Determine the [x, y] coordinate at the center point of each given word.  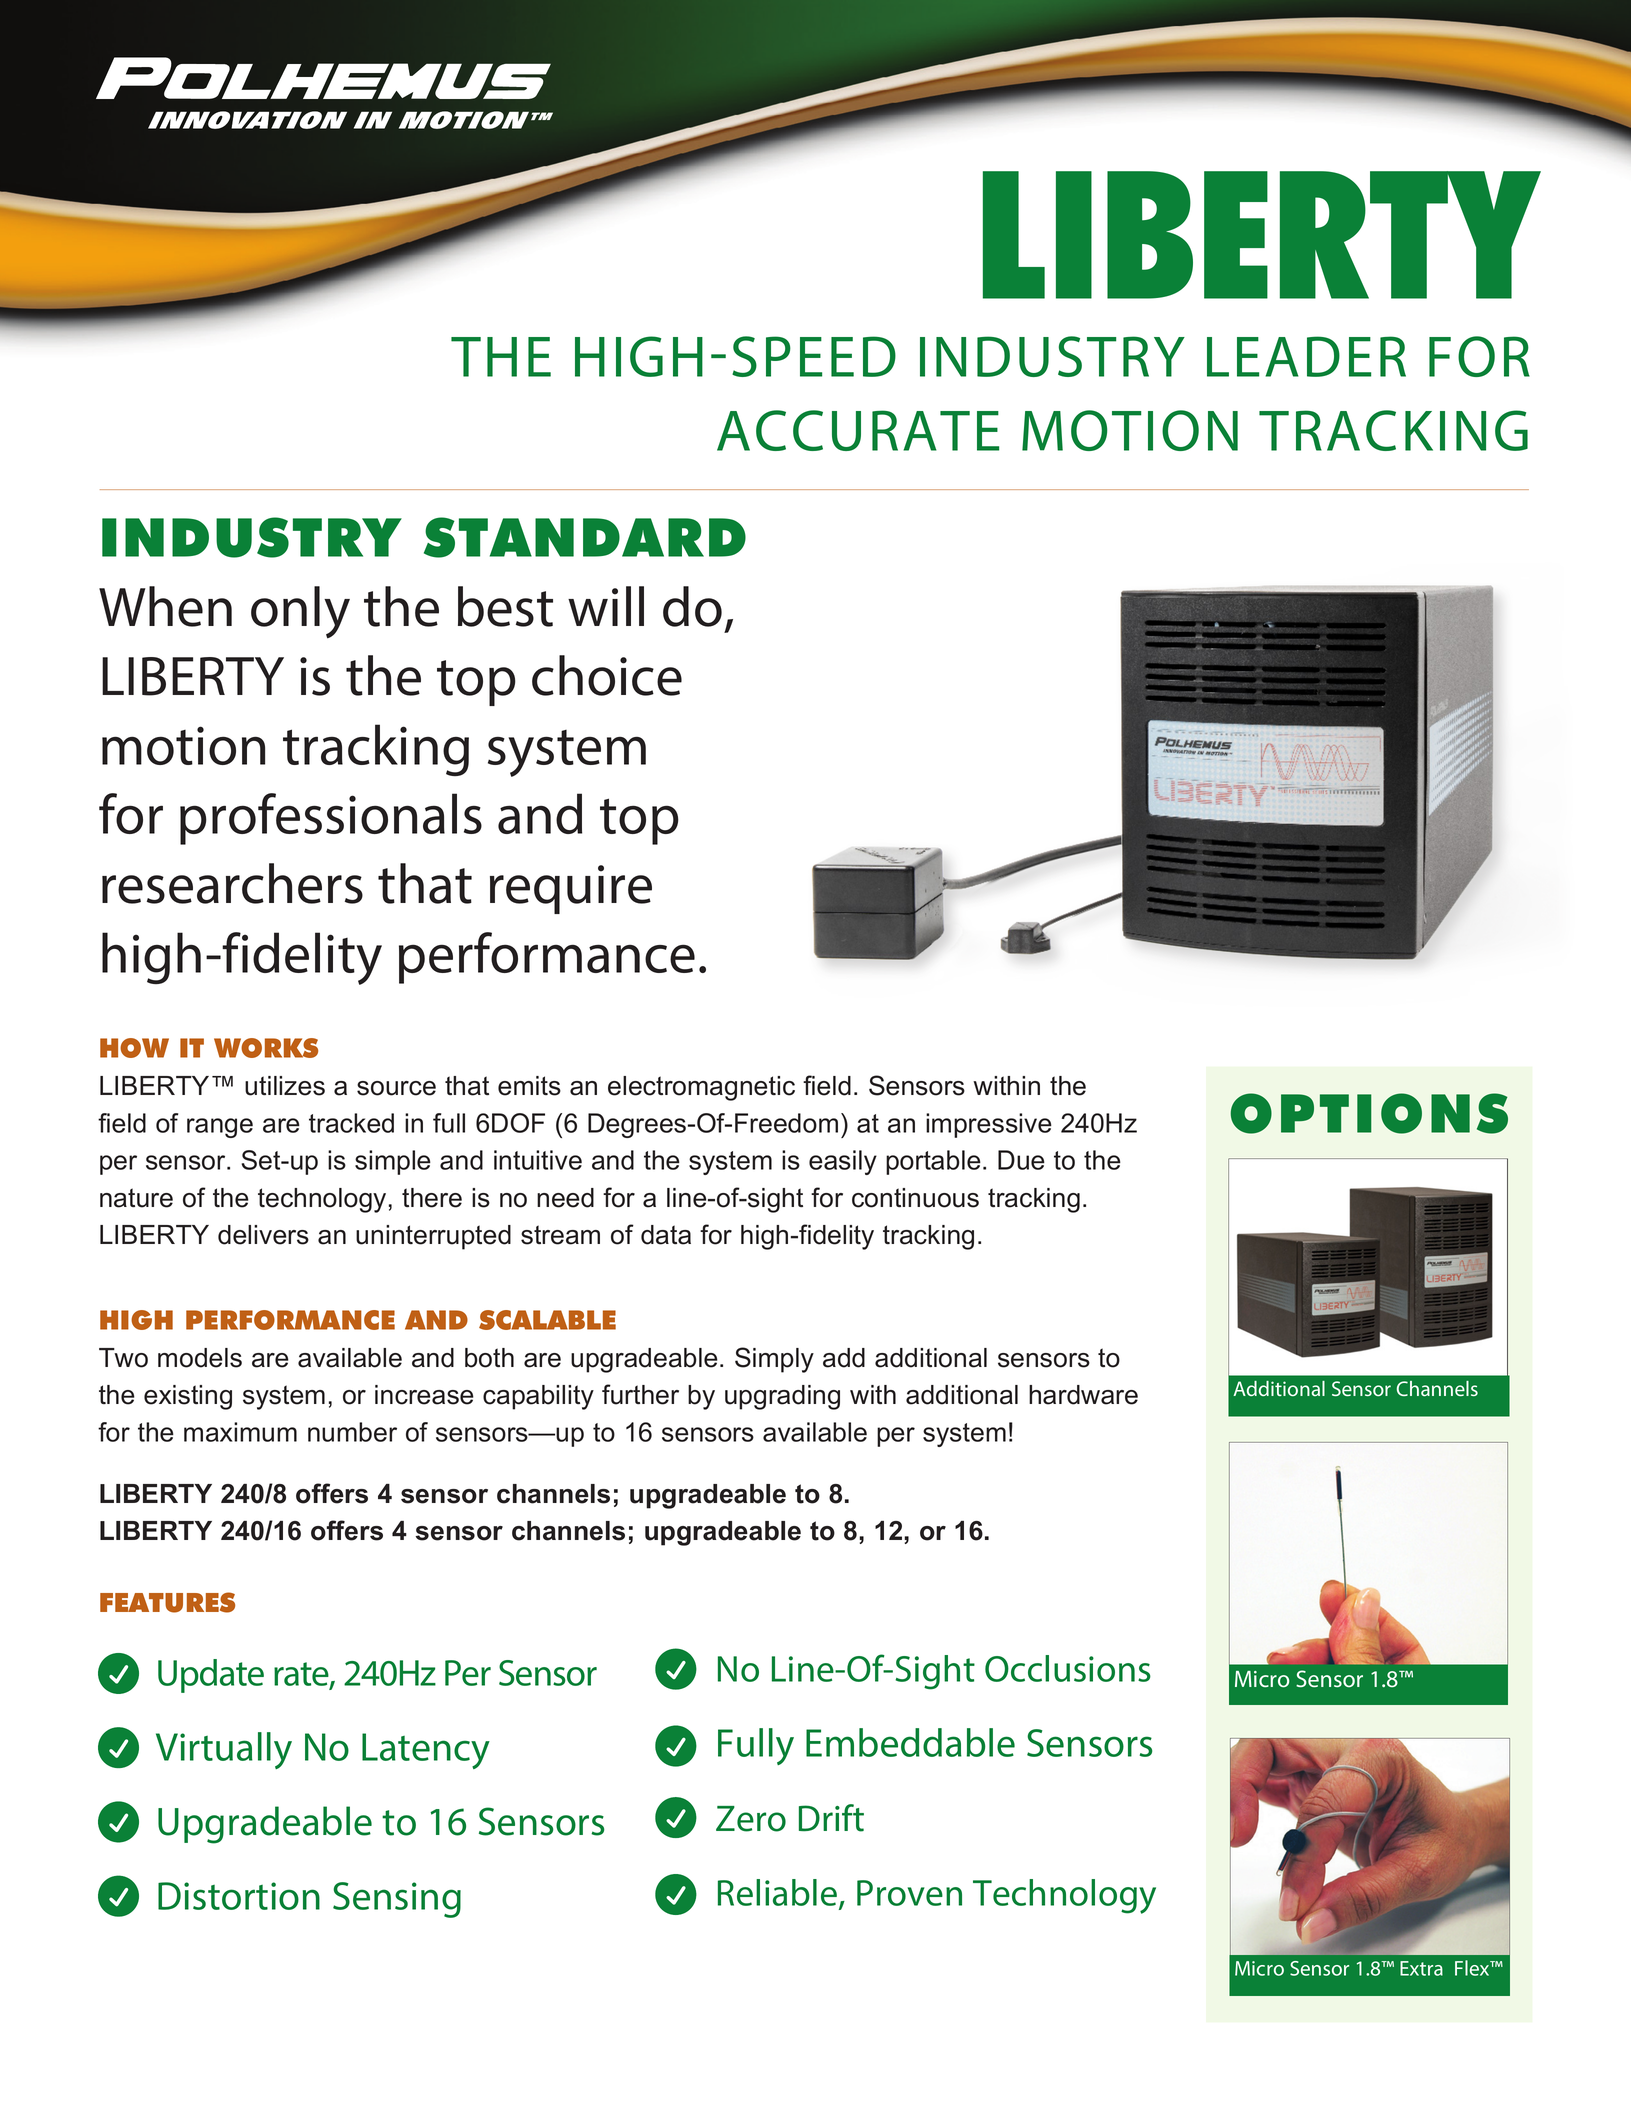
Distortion [239, 1896]
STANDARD [585, 537]
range [220, 1128]
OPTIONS [1369, 1113]
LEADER [1306, 356]
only [300, 612]
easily [843, 1162]
